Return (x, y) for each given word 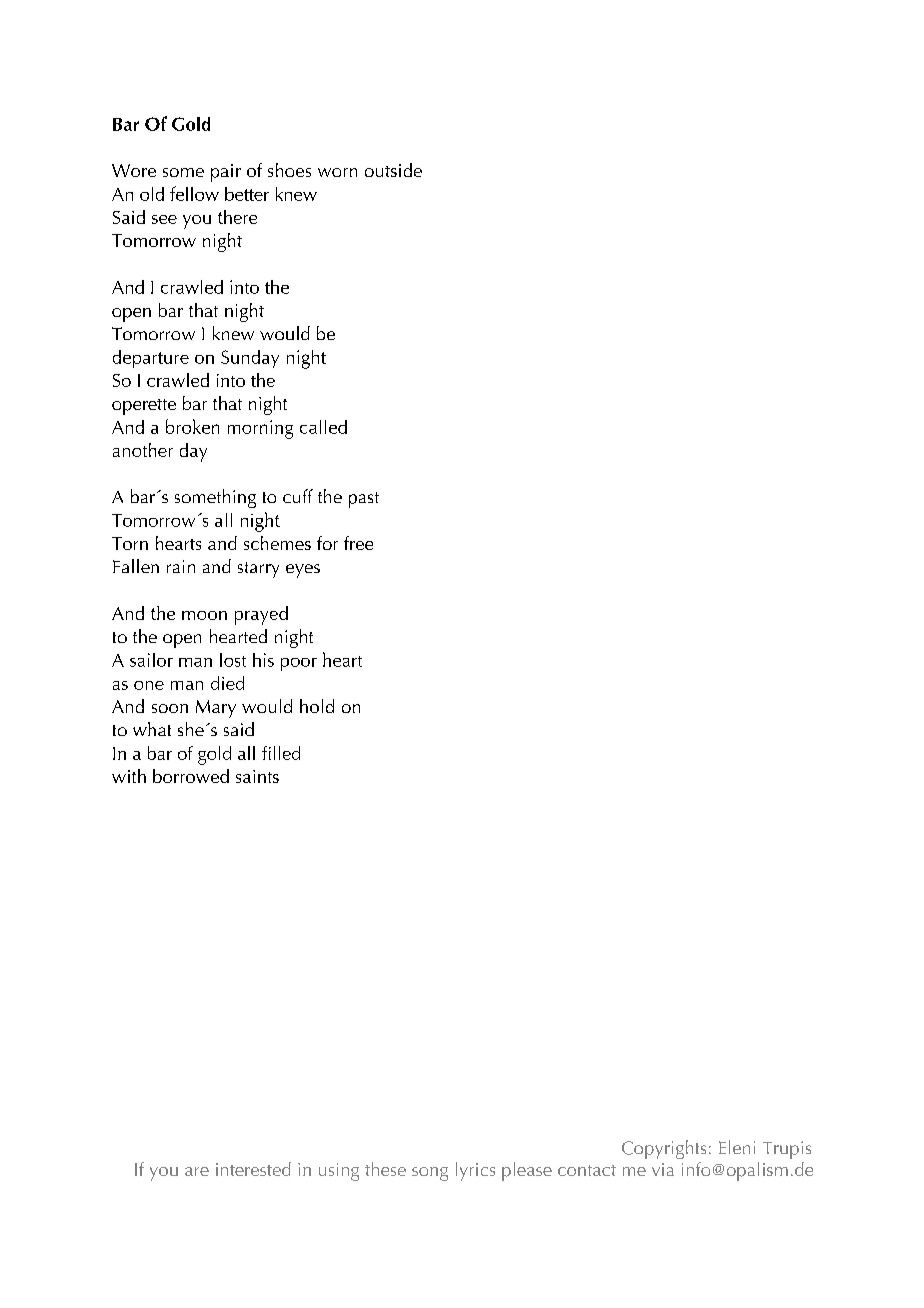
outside (393, 170)
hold (317, 706)
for (327, 543)
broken (192, 426)
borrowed (191, 776)
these (385, 1169)
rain (181, 566)
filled (281, 753)
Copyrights (664, 1149)
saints (257, 776)
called (323, 427)
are (197, 1171)
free (358, 543)
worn (337, 172)
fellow (194, 193)
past (364, 500)
